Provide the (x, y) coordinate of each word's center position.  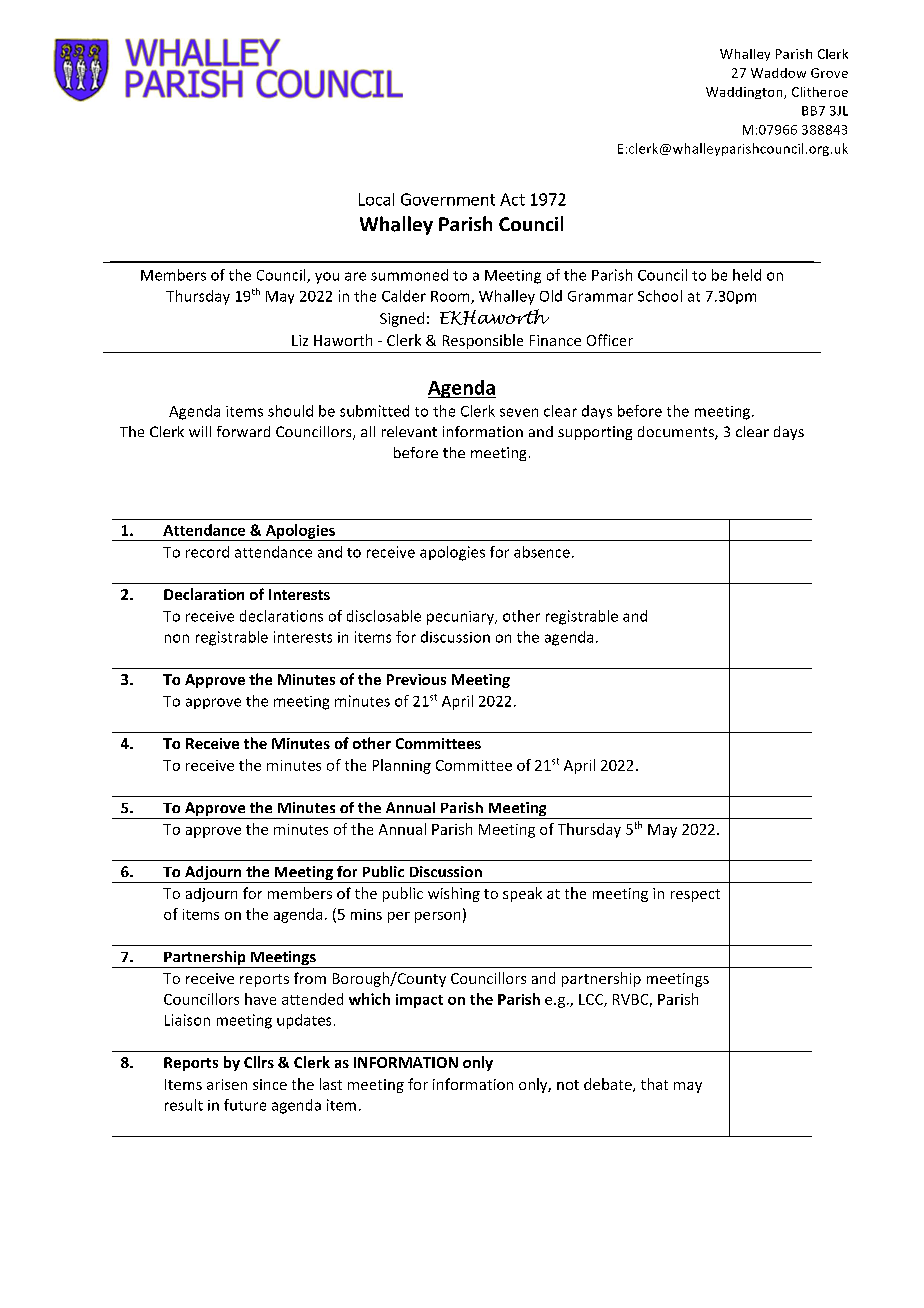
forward (243, 431)
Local (376, 199)
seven (519, 412)
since (270, 1084)
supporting (595, 433)
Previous (416, 679)
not (568, 1085)
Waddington (745, 93)
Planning (402, 766)
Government (448, 199)
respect (695, 895)
